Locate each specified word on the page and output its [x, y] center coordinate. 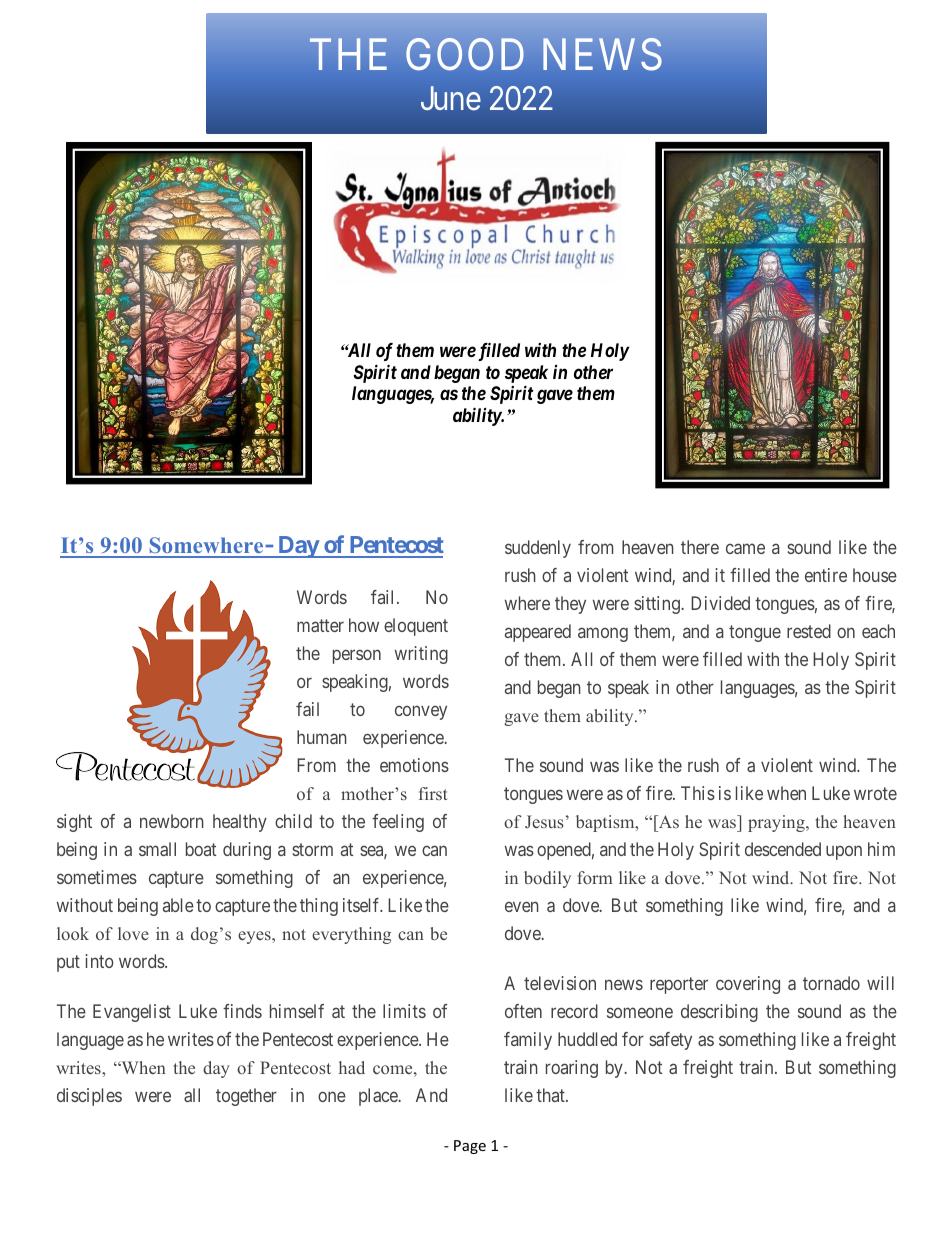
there [700, 547]
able [178, 905]
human [322, 737]
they [570, 605]
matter [320, 625]
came [745, 548]
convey [421, 712]
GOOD [465, 54]
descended [783, 849]
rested [809, 631]
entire [826, 575]
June [451, 98]
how [364, 625]
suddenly [538, 549]
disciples [89, 1097]
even [522, 907]
